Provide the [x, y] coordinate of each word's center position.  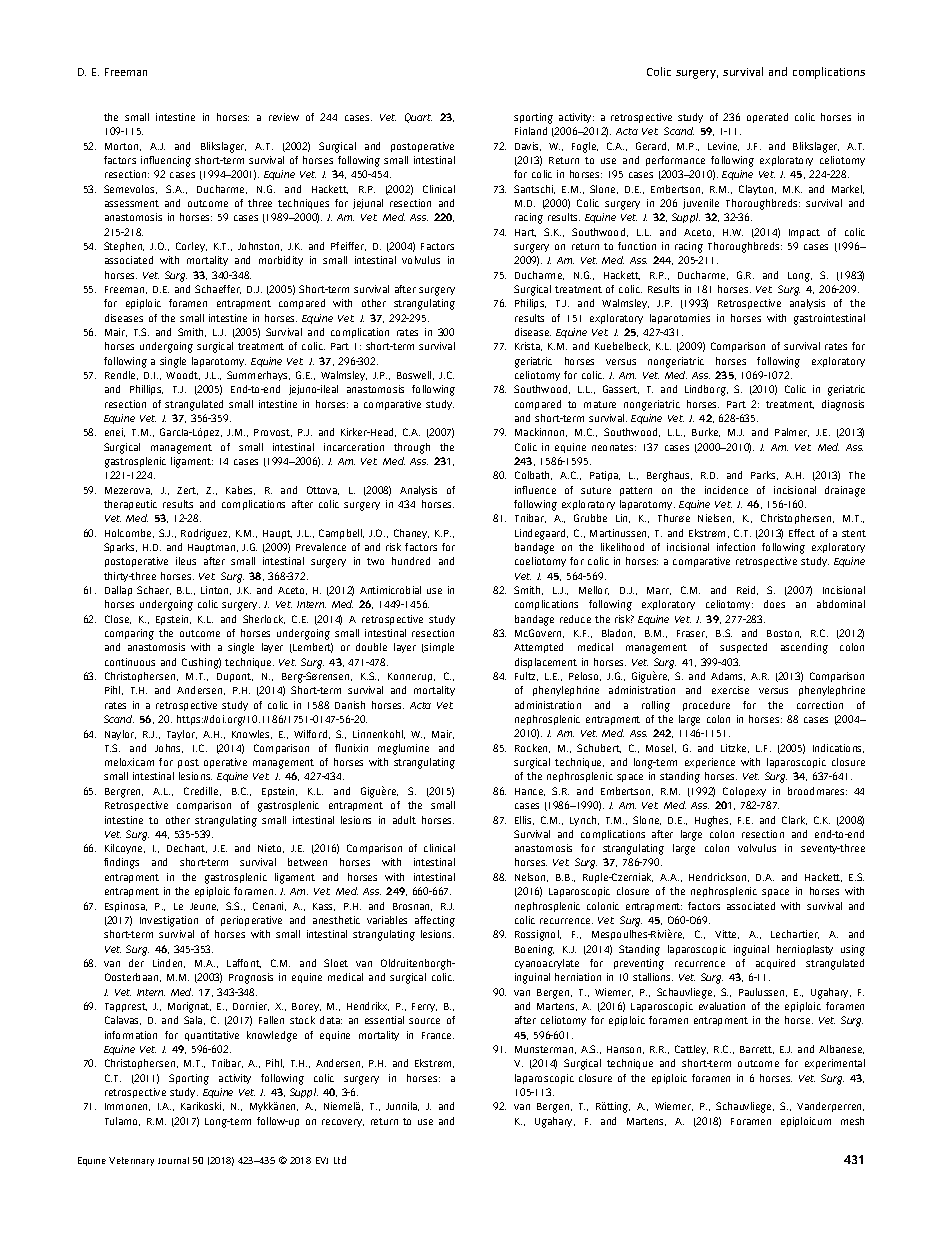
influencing [166, 161]
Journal [173, 1160]
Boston [784, 634]
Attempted [538, 648]
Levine [723, 146]
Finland [531, 131]
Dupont [235, 677]
